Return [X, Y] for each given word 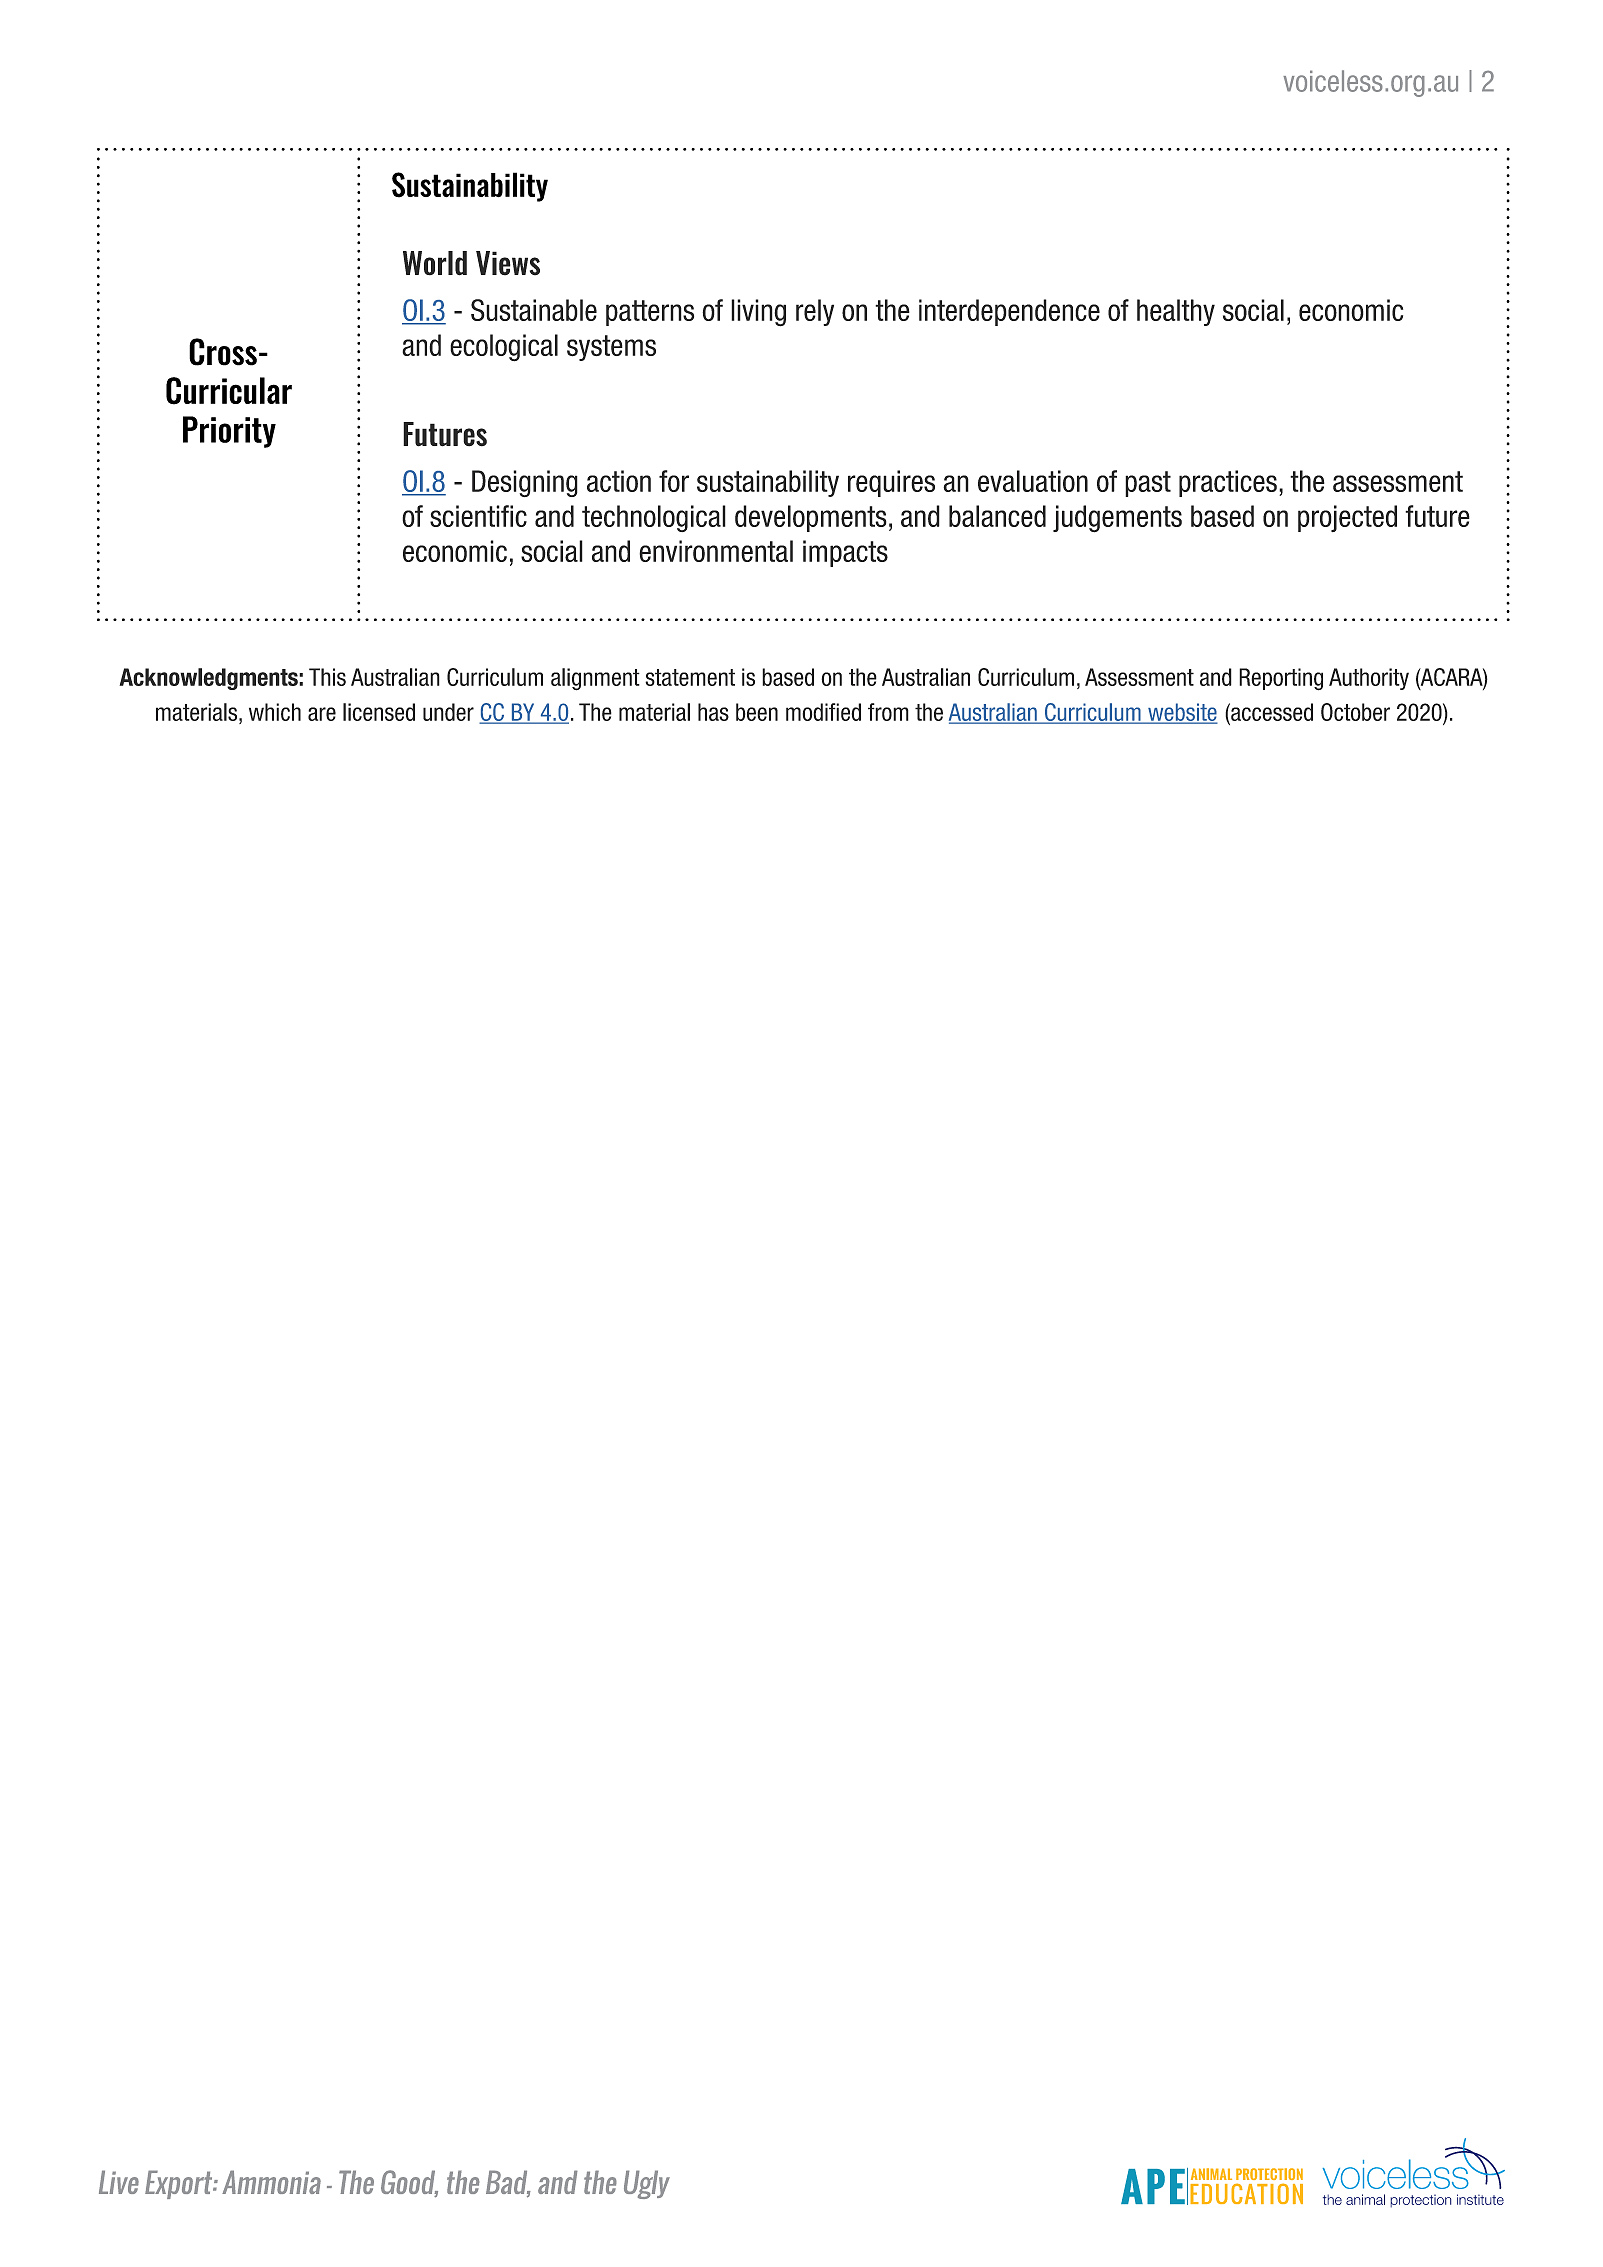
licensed [379, 712]
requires [891, 483]
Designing [525, 483]
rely [815, 312]
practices [1228, 483]
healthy [1176, 312]
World [435, 263]
